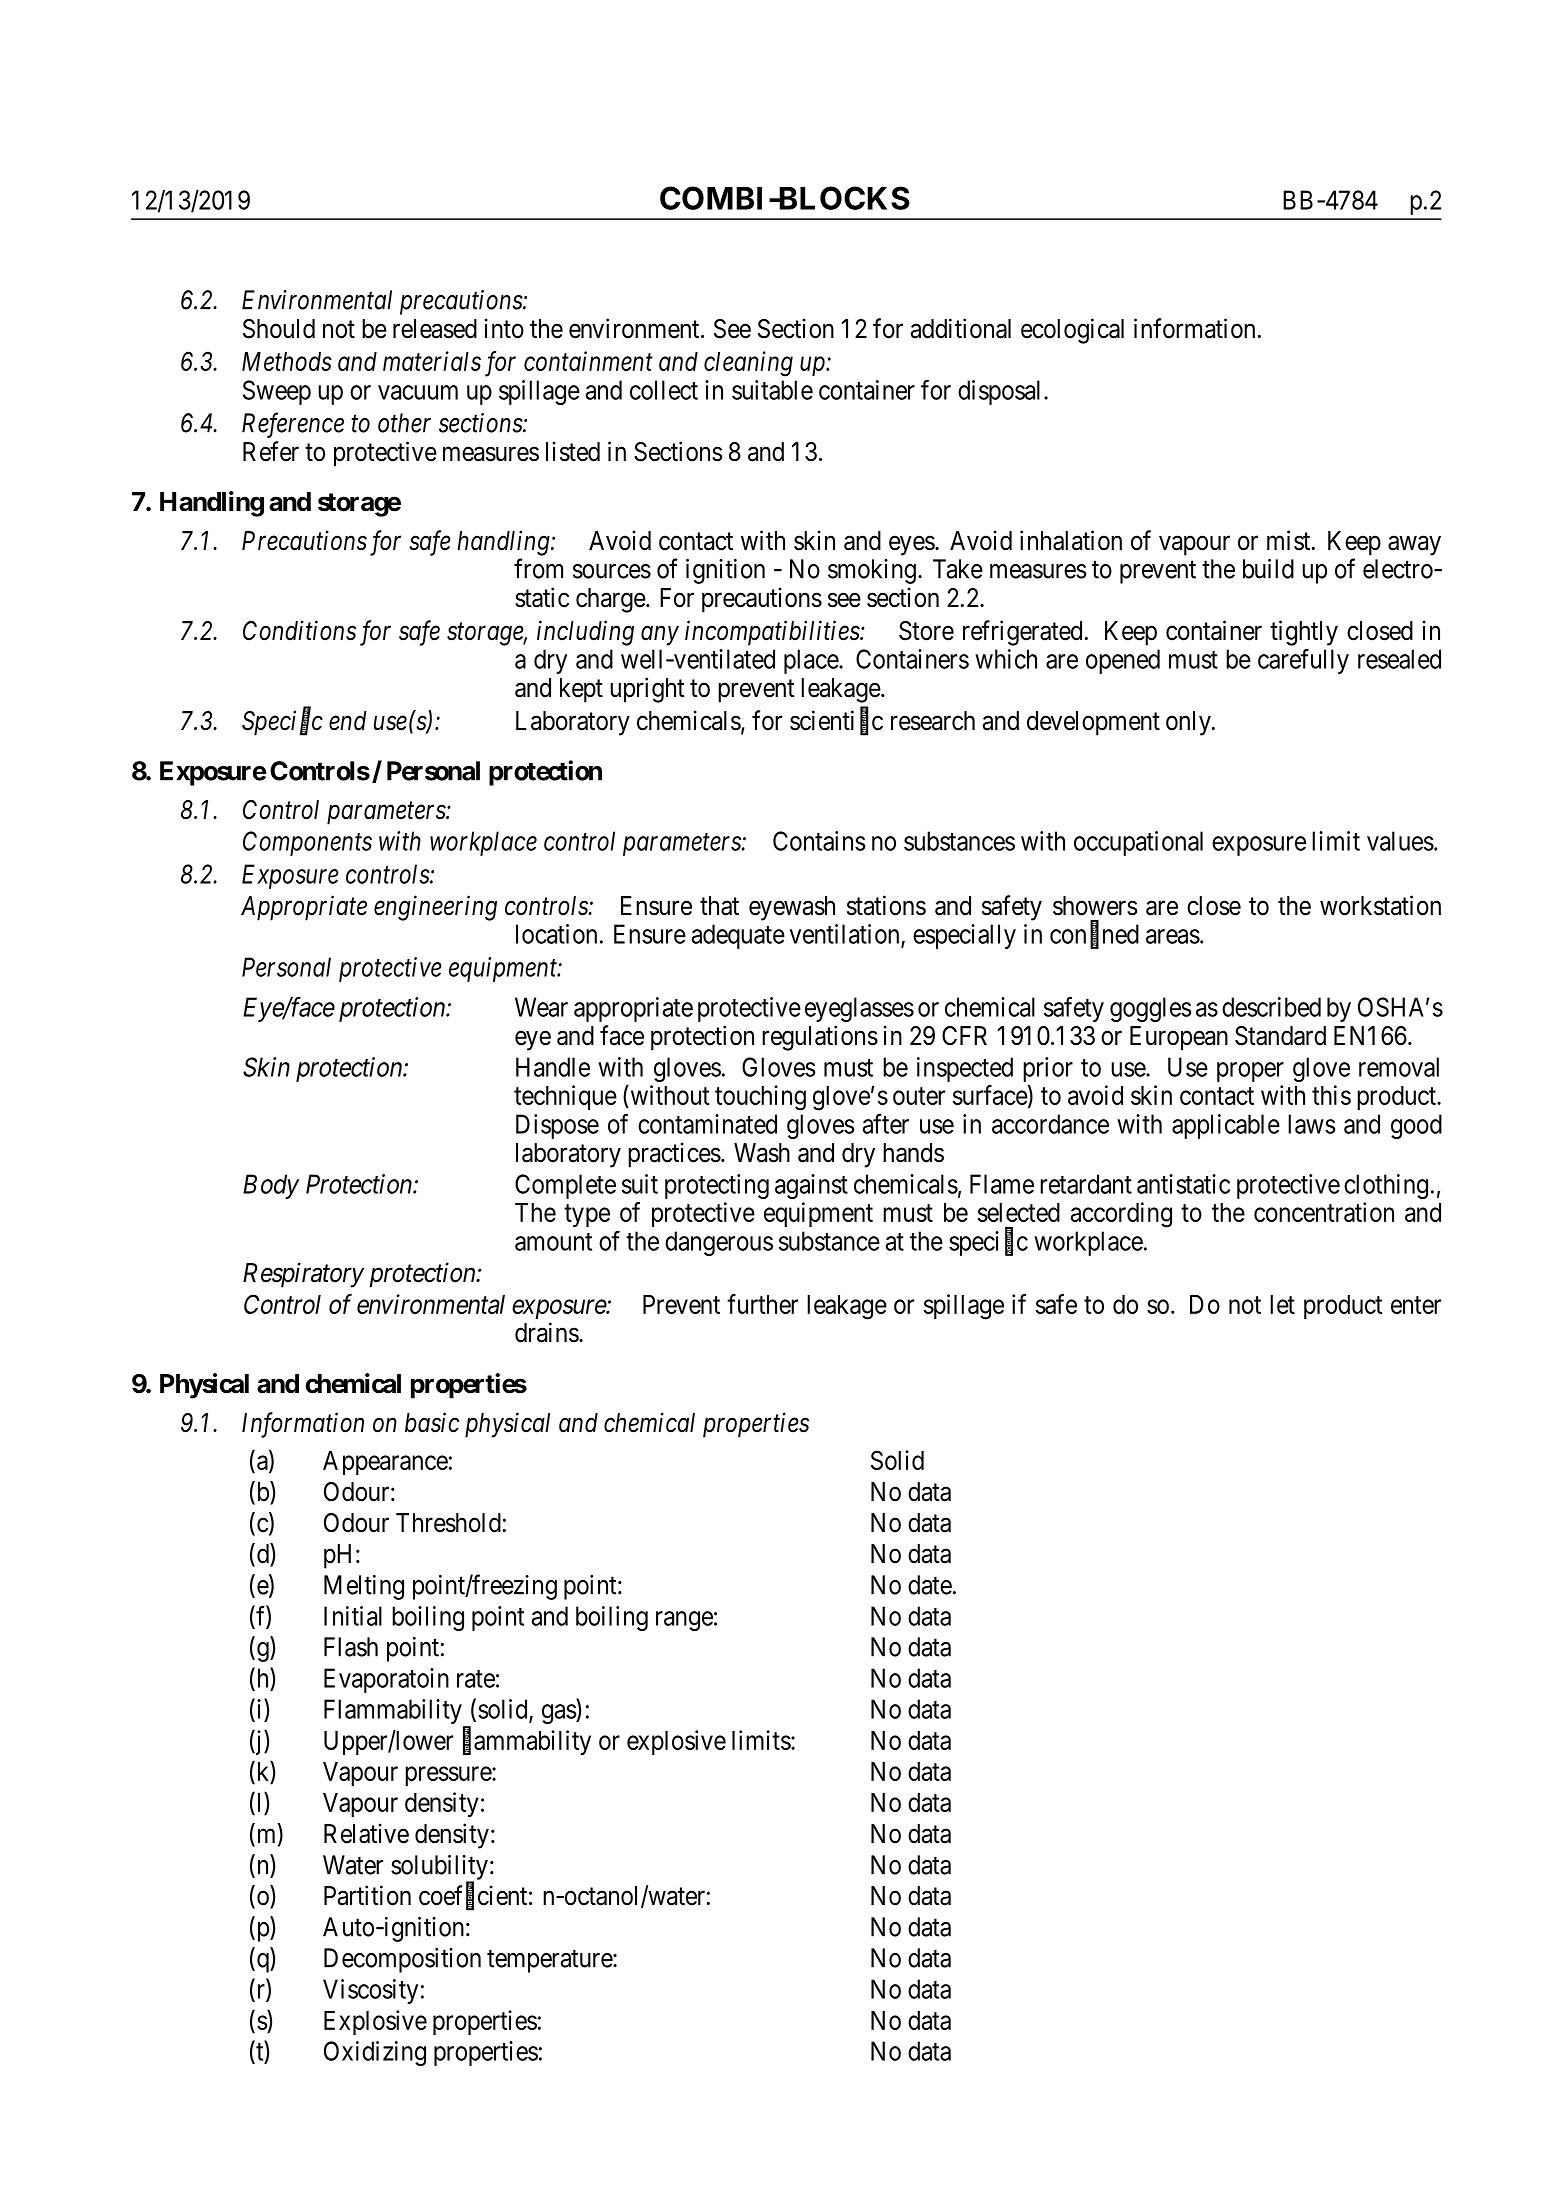  Describe the element at coordinates (550, 1961) in the document. I see `temperature` at that location.
